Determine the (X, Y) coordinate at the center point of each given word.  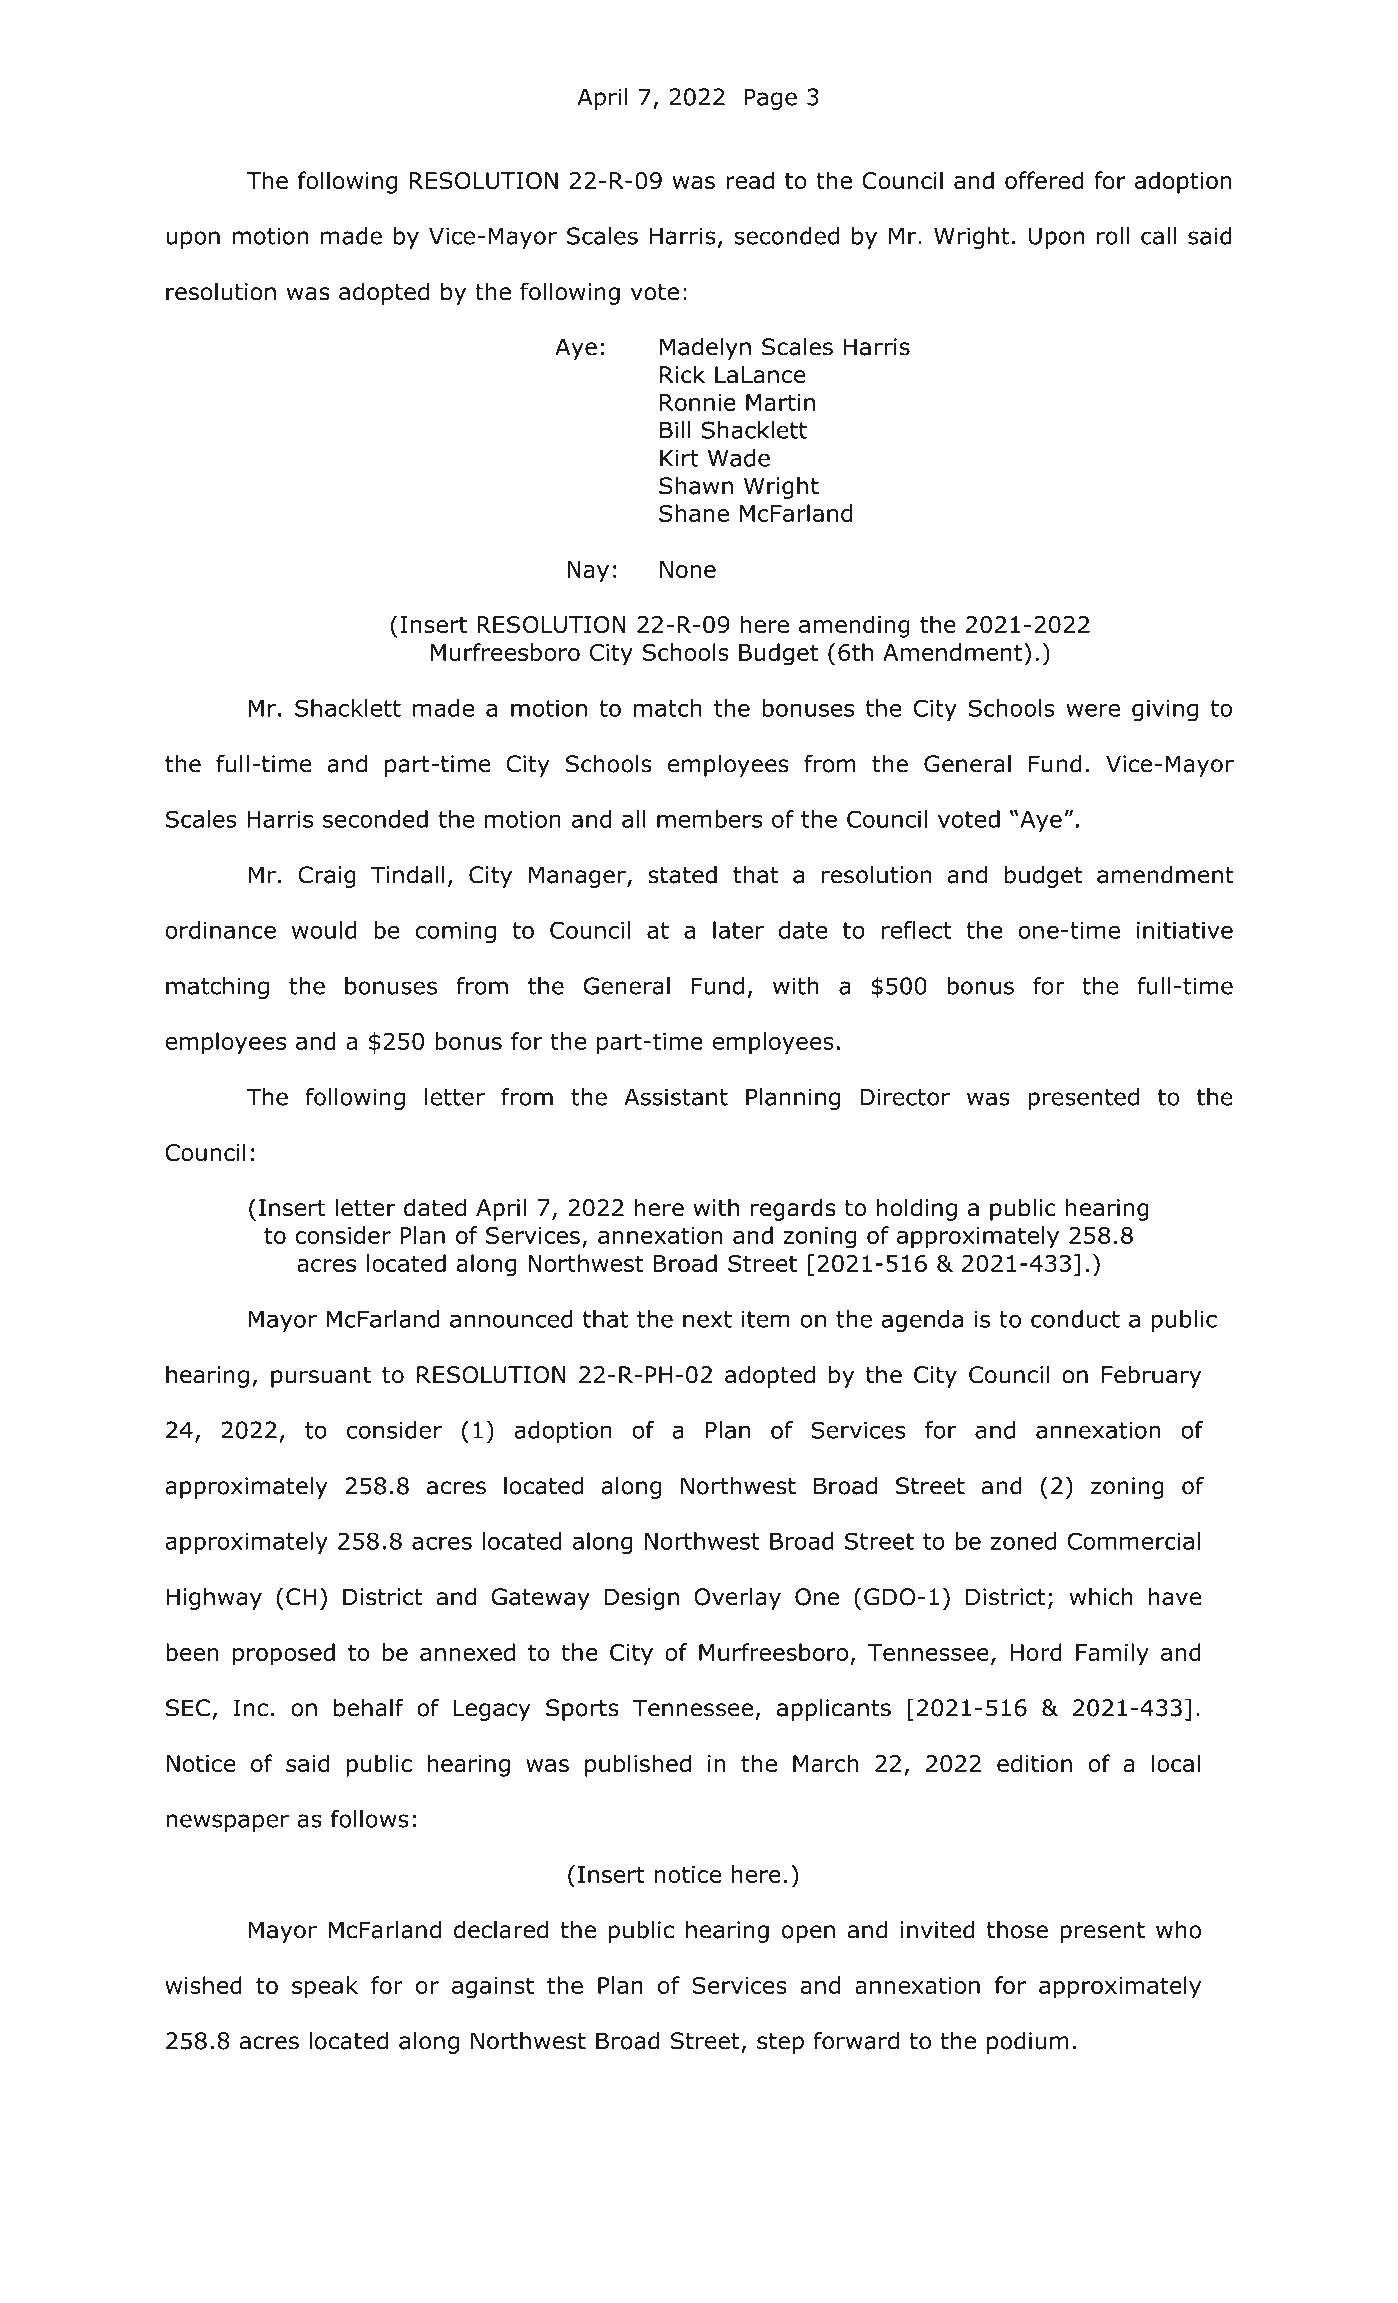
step (780, 2043)
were (1093, 710)
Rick (682, 374)
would (324, 930)
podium (1028, 2043)
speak (325, 1987)
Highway (214, 1599)
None (688, 569)
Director (905, 1097)
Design (642, 1599)
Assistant (676, 1097)
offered (1044, 180)
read (750, 180)
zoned (1023, 1541)
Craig (327, 877)
